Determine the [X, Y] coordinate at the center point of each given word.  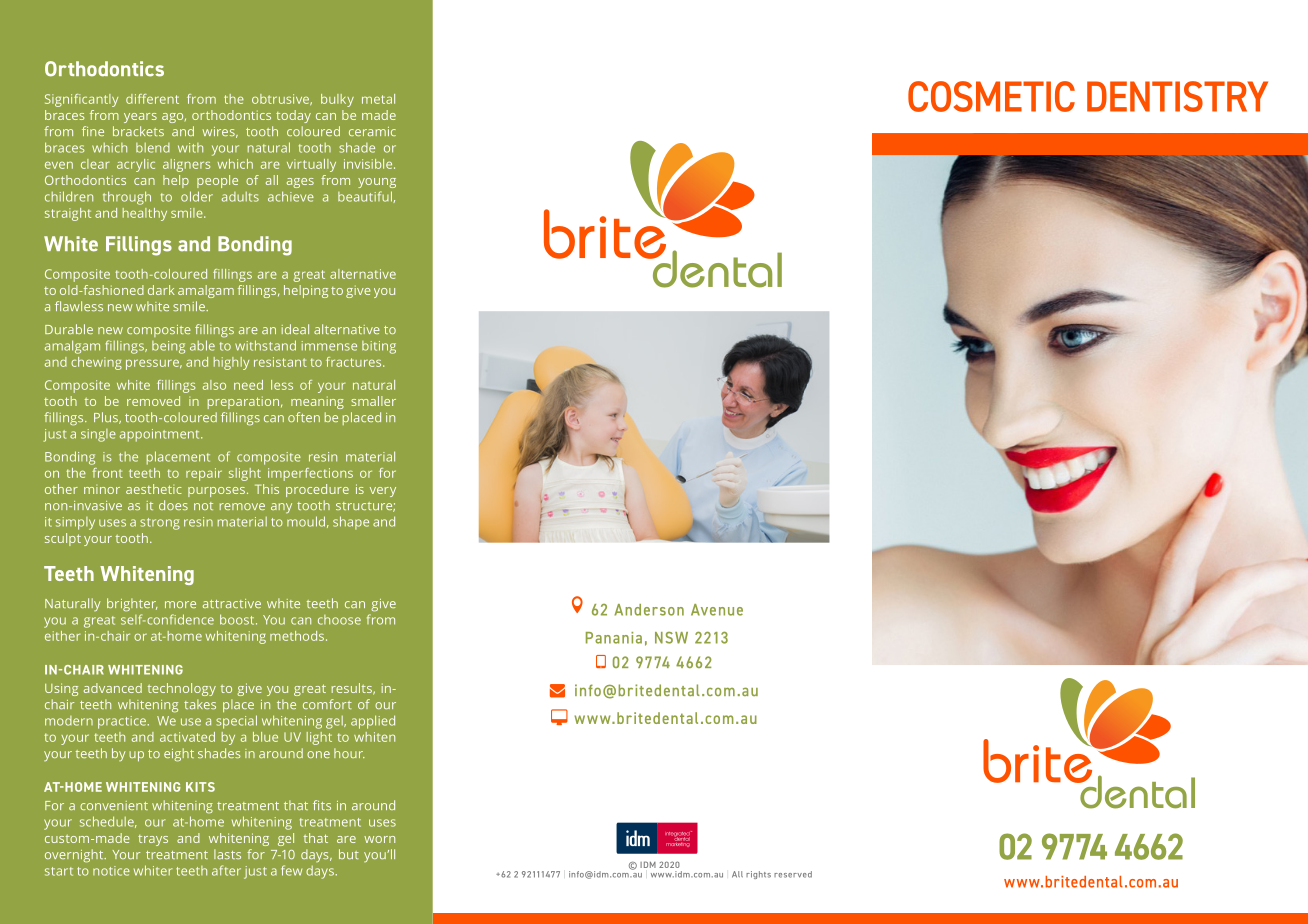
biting [379, 347]
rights [758, 875]
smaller [373, 401]
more [180, 604]
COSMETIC [991, 96]
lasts [227, 854]
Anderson [649, 610]
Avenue [717, 610]
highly [231, 363]
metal [378, 99]
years [140, 118]
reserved [793, 874]
